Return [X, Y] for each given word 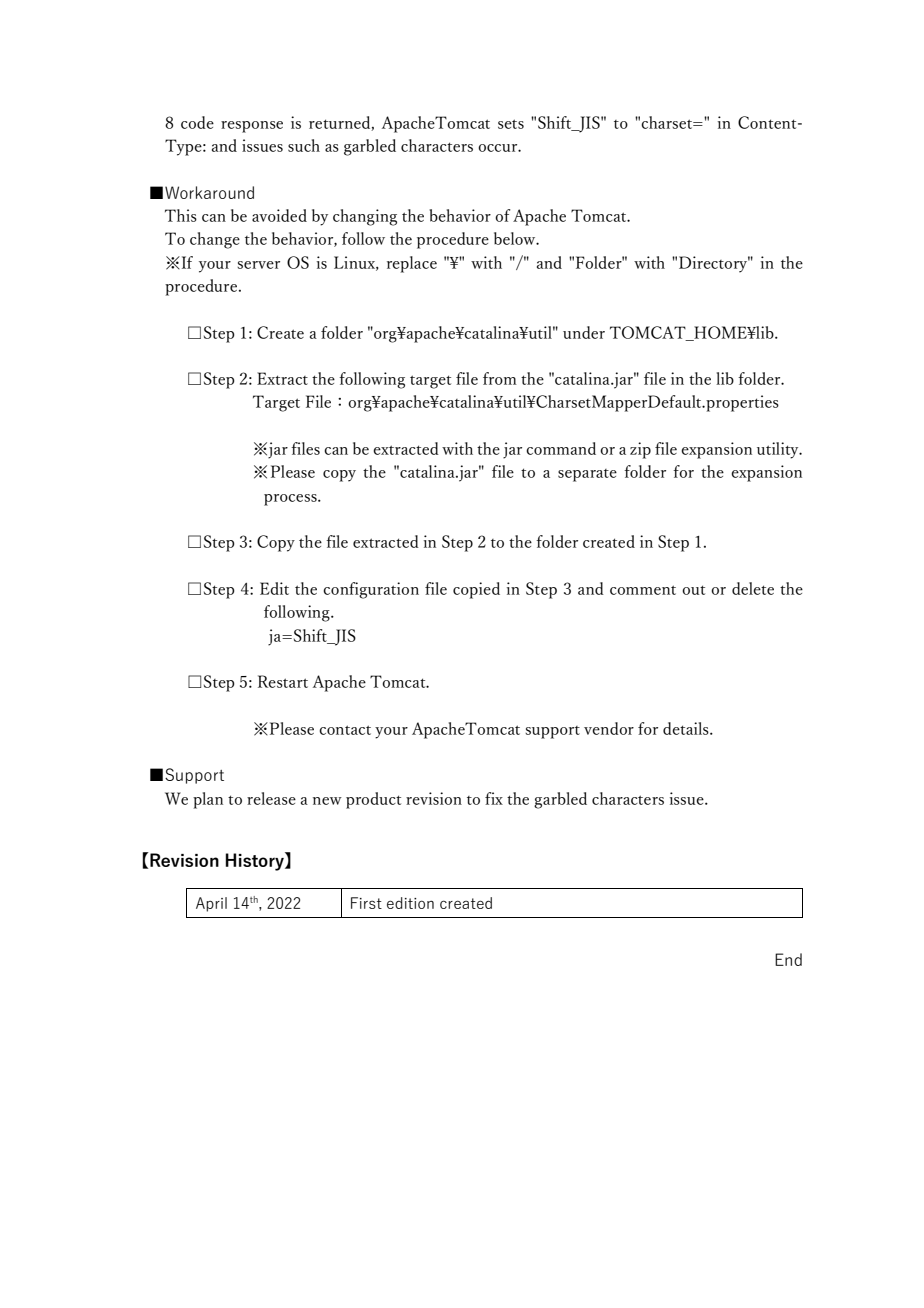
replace [412, 264]
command [561, 448]
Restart [283, 681]
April [211, 904]
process [291, 500]
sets [511, 124]
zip [640, 450]
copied [476, 590]
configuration [371, 590]
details [687, 728]
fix [494, 798]
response [252, 127]
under [584, 332]
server [258, 265]
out [693, 590]
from [500, 378]
